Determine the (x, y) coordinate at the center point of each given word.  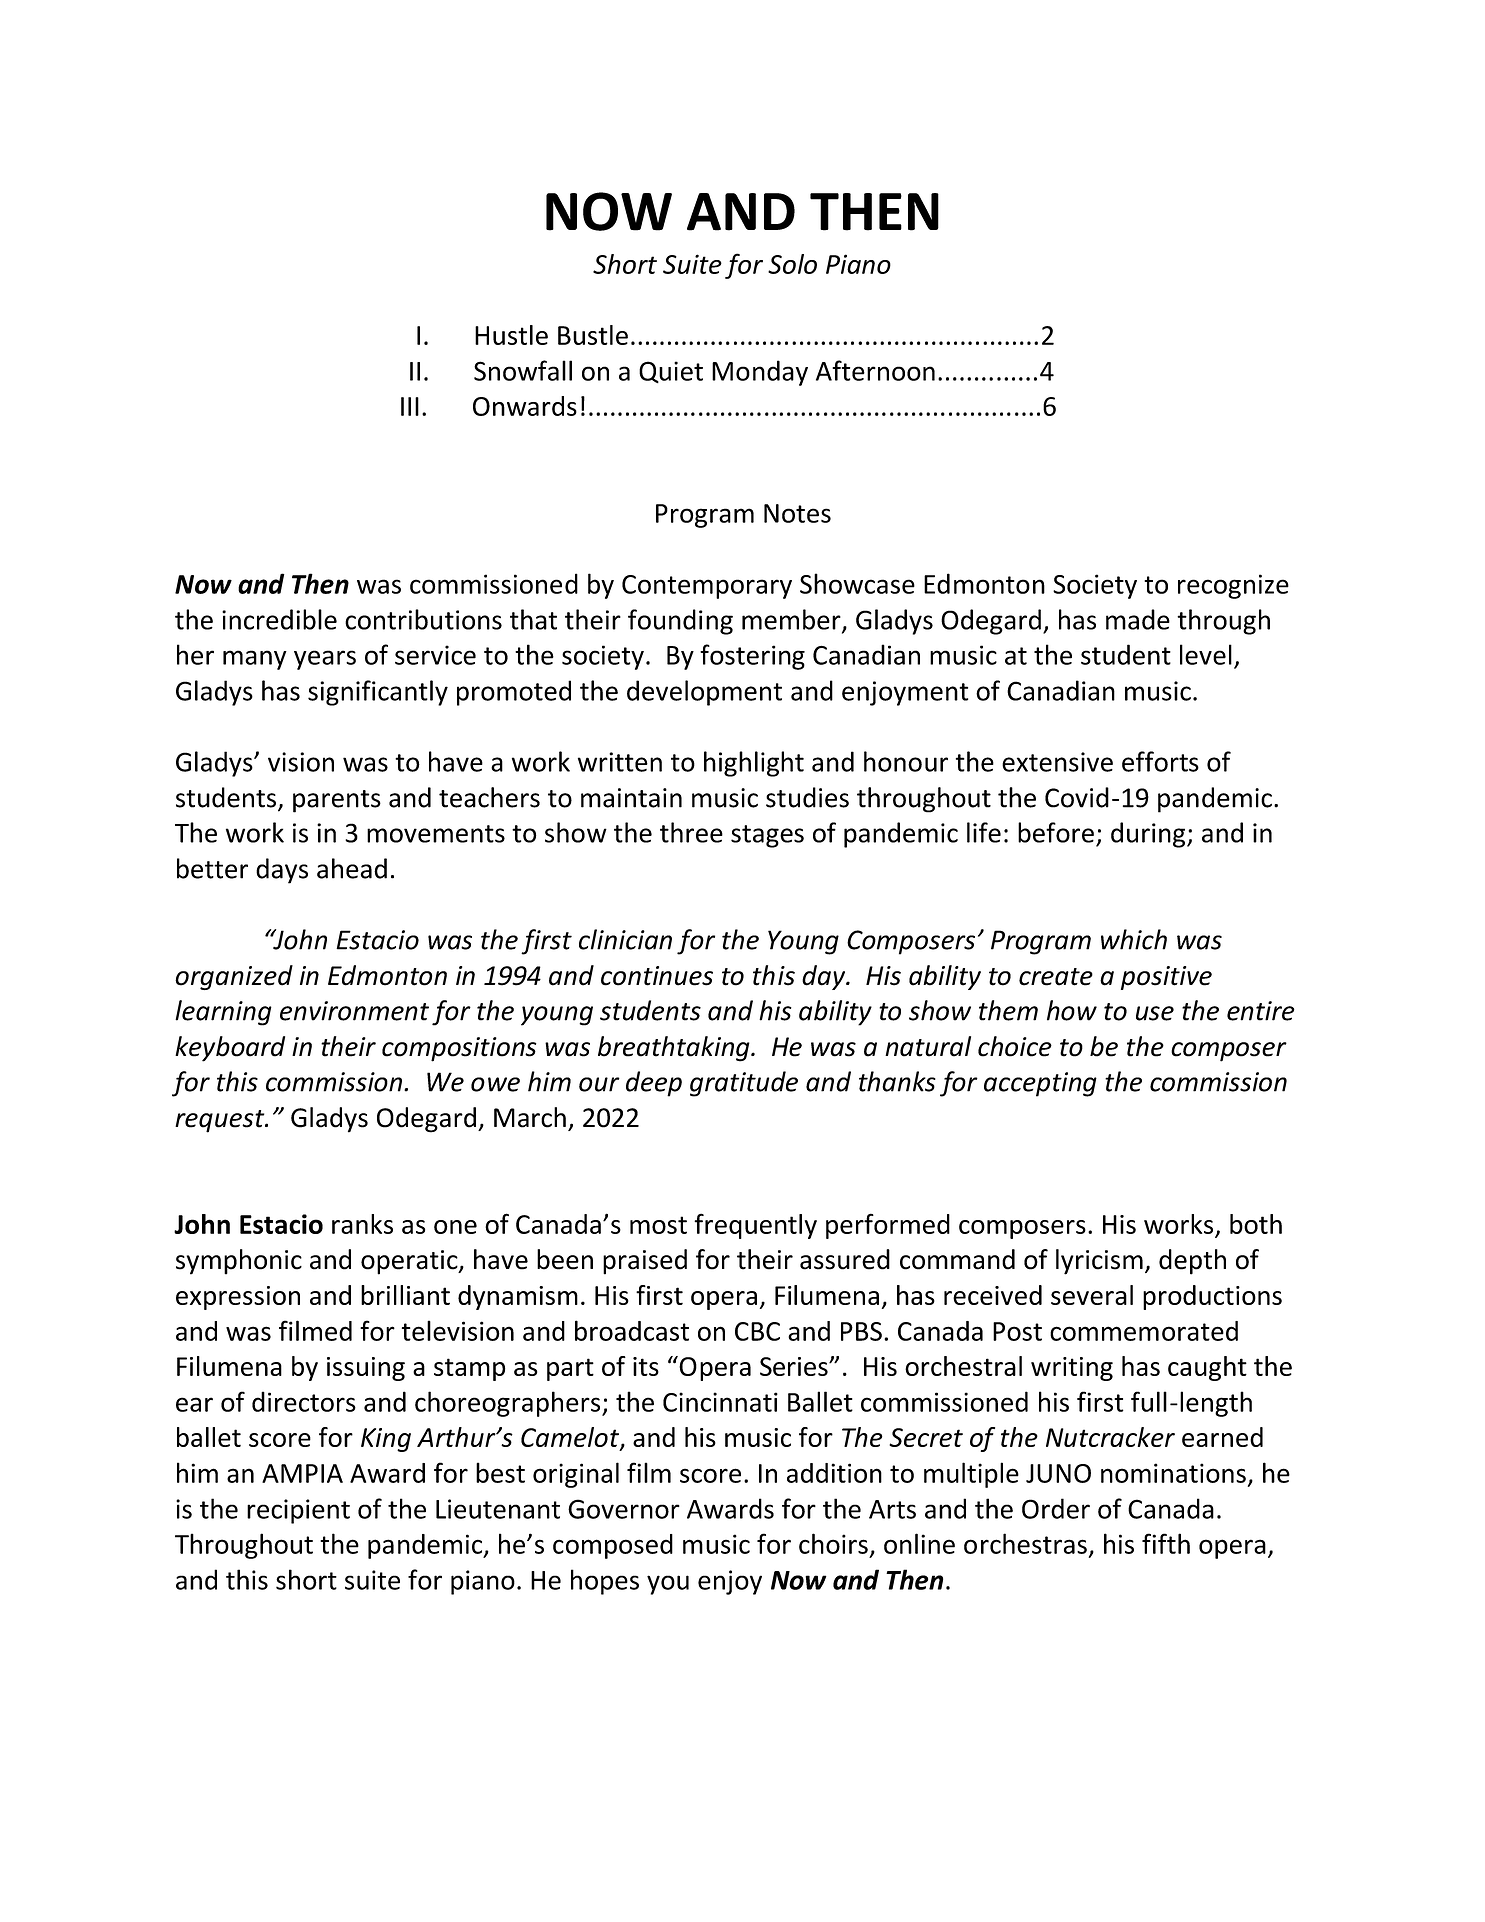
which (1134, 939)
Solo (792, 264)
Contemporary (707, 587)
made (1138, 619)
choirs (833, 1543)
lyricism (1099, 1262)
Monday (760, 373)
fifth (1166, 1543)
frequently (755, 1226)
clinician (625, 939)
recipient (298, 1511)
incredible (279, 619)
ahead (352, 868)
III (410, 406)
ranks (362, 1224)
